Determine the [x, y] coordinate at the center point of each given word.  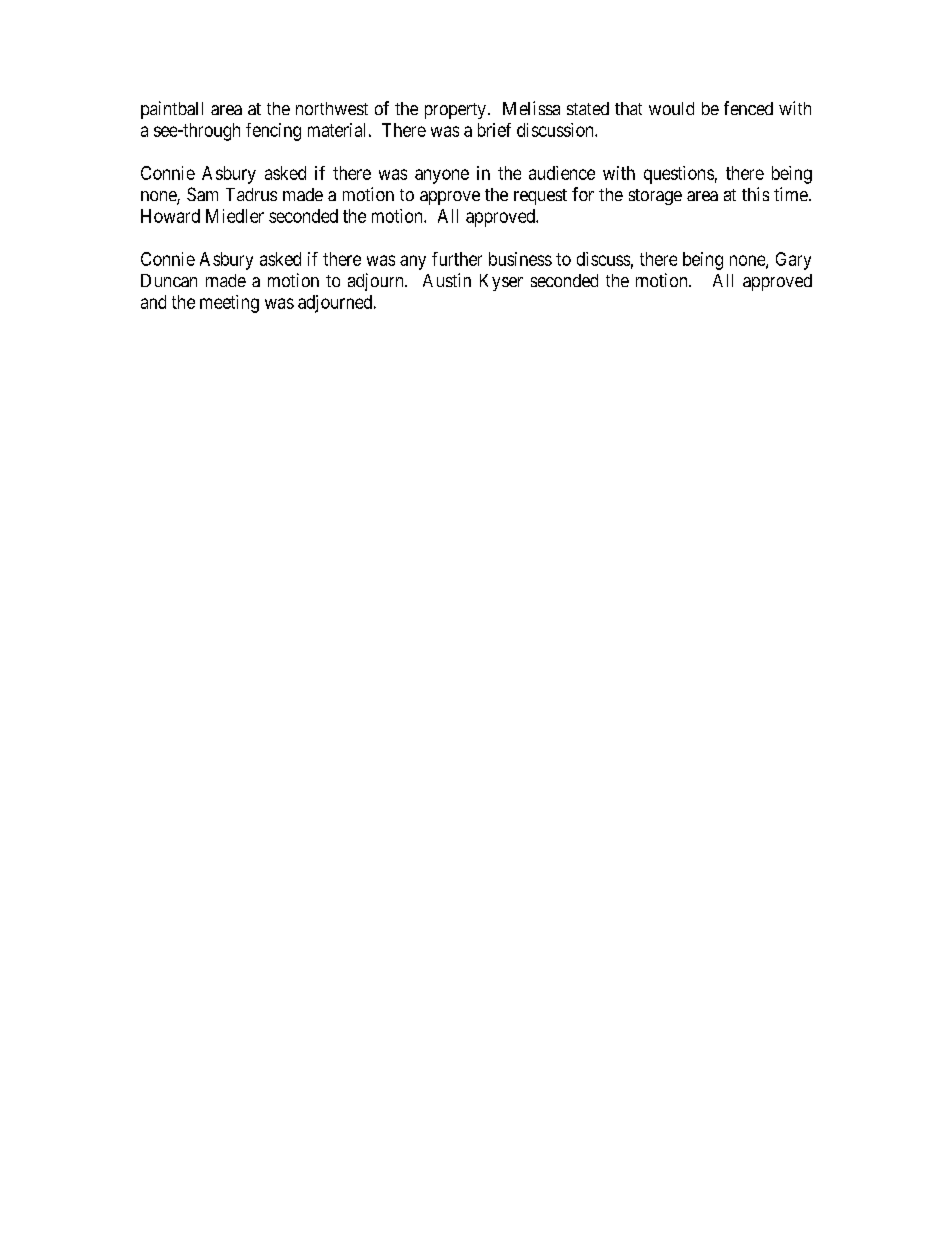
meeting [229, 304]
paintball [172, 110]
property [455, 111]
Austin [447, 280]
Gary [793, 261]
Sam [202, 194]
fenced [748, 108]
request [540, 197]
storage [655, 197]
